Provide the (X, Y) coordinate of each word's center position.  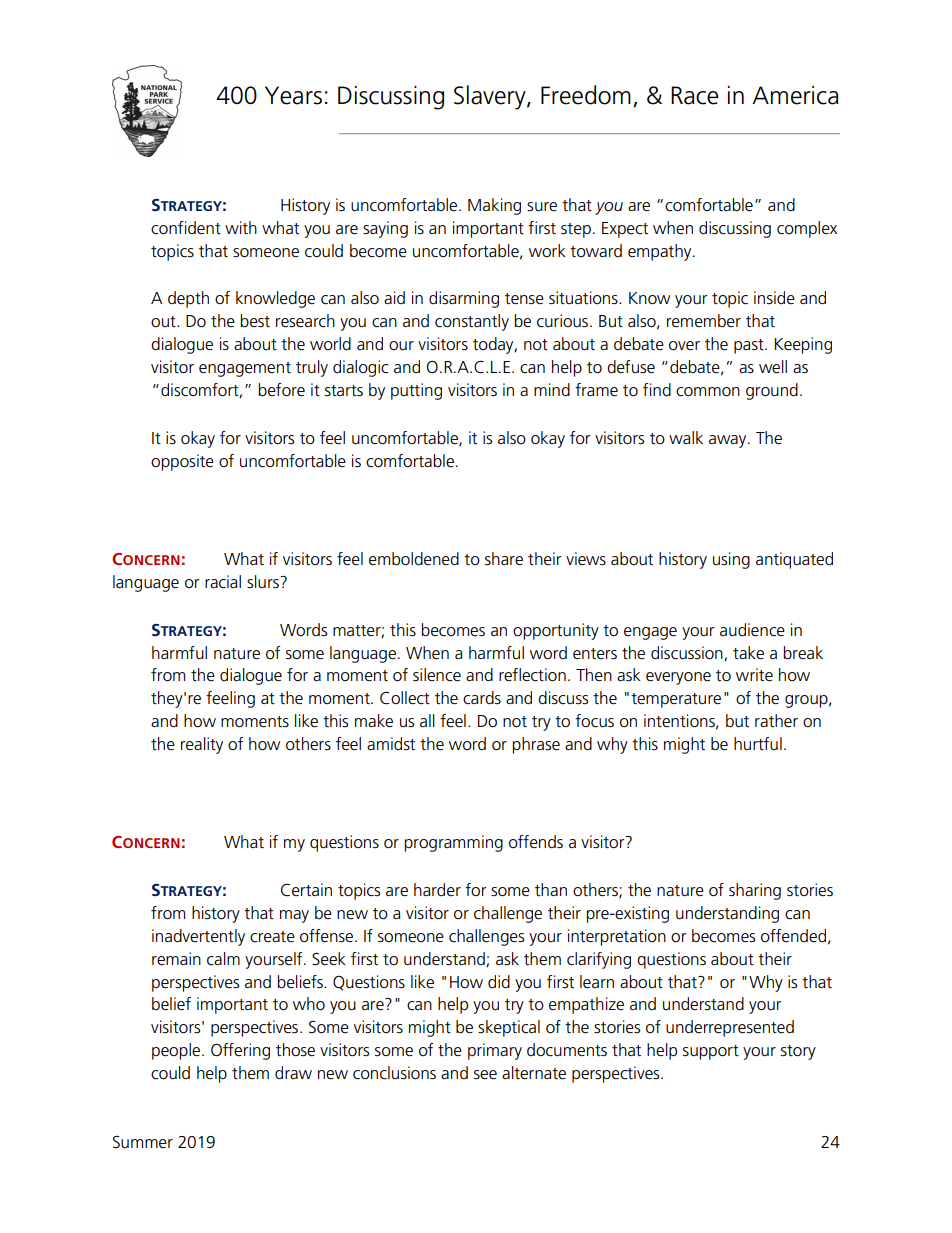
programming (453, 843)
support (711, 1052)
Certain (306, 890)
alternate (534, 1073)
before (281, 390)
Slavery (491, 97)
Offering (240, 1051)
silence (437, 675)
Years (293, 95)
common (708, 392)
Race (694, 95)
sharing (755, 891)
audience (752, 630)
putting (416, 391)
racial (223, 582)
